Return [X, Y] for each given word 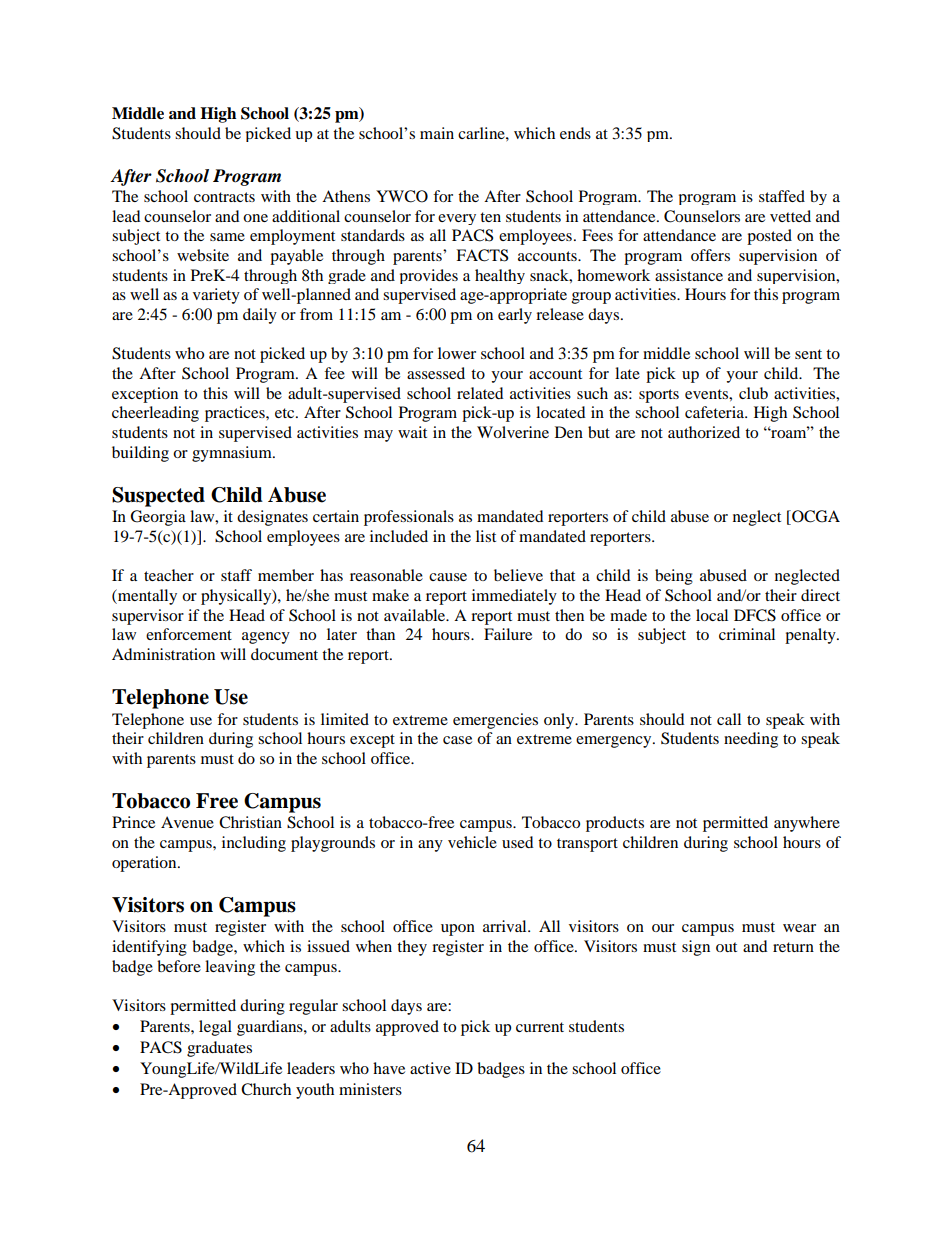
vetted [790, 216]
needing [751, 740]
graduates [219, 1049]
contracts [224, 197]
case [457, 740]
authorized [704, 432]
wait [412, 432]
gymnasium [233, 454]
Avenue [187, 822]
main [437, 133]
